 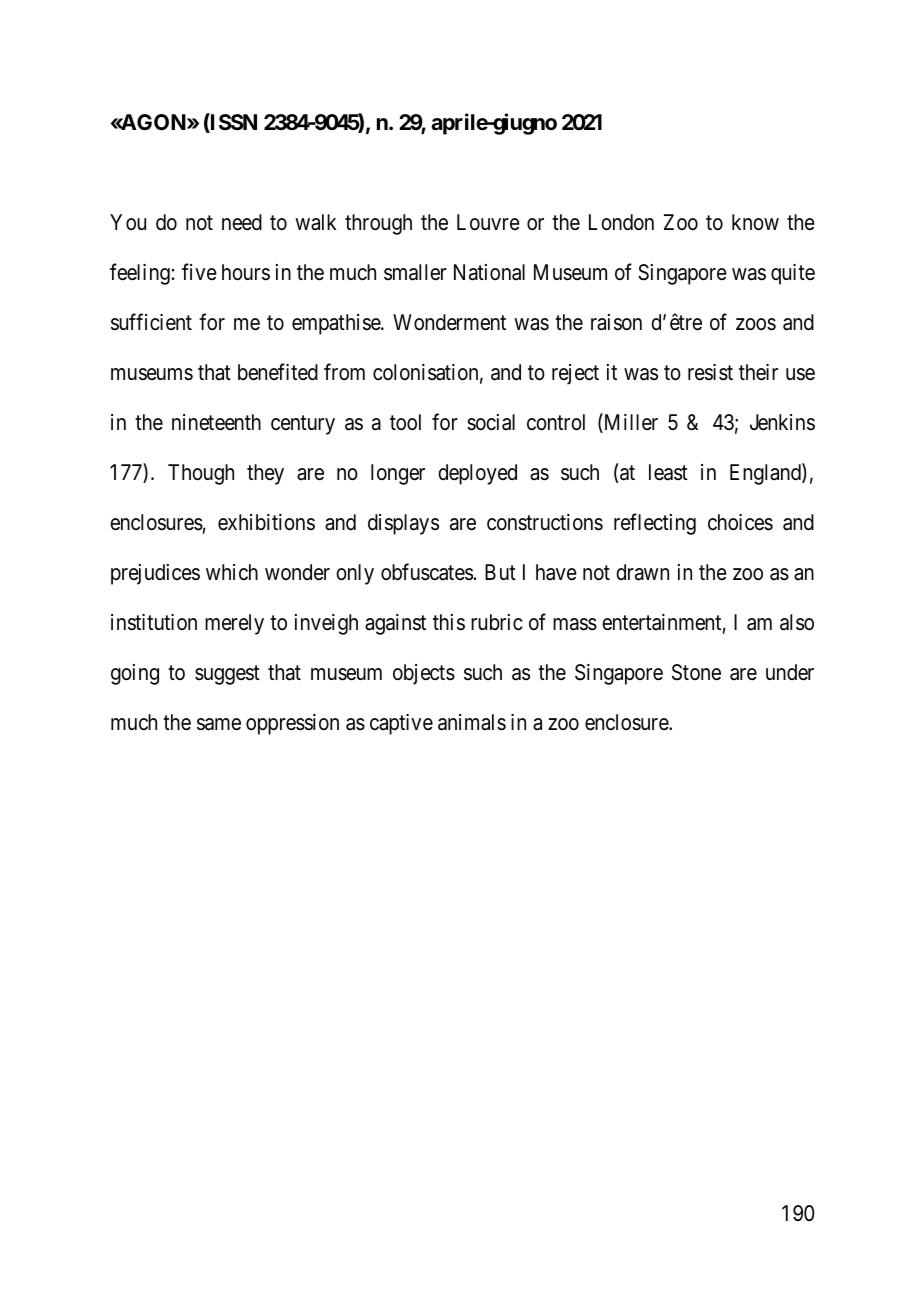 I want to click on drawn, so click(x=642, y=572).
